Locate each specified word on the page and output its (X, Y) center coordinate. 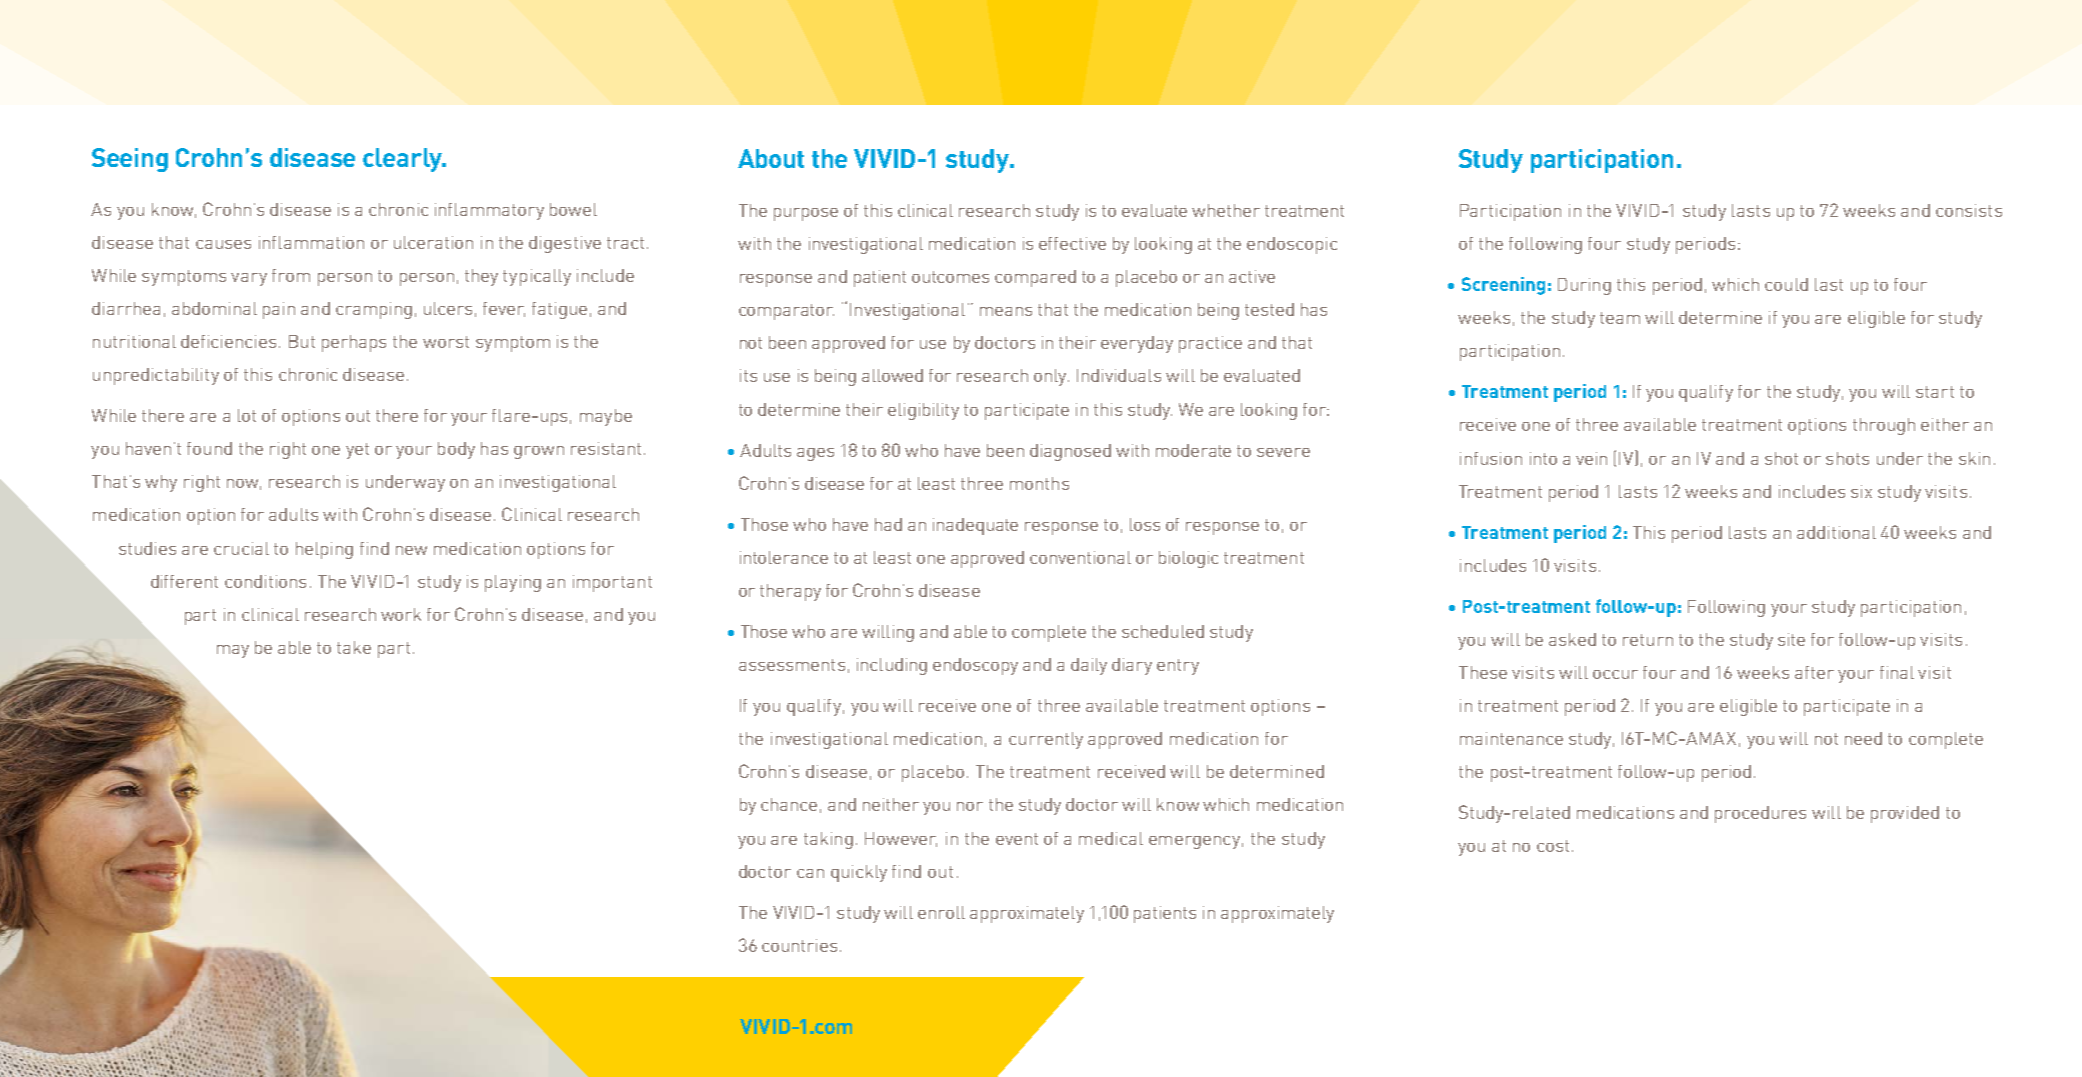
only (1051, 377)
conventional (1080, 557)
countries (799, 945)
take (354, 647)
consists (1969, 210)
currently (1046, 740)
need (1863, 738)
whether (1226, 210)
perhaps (354, 343)
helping (324, 550)
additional (1836, 532)
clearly (403, 160)
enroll (941, 912)
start (1935, 392)
